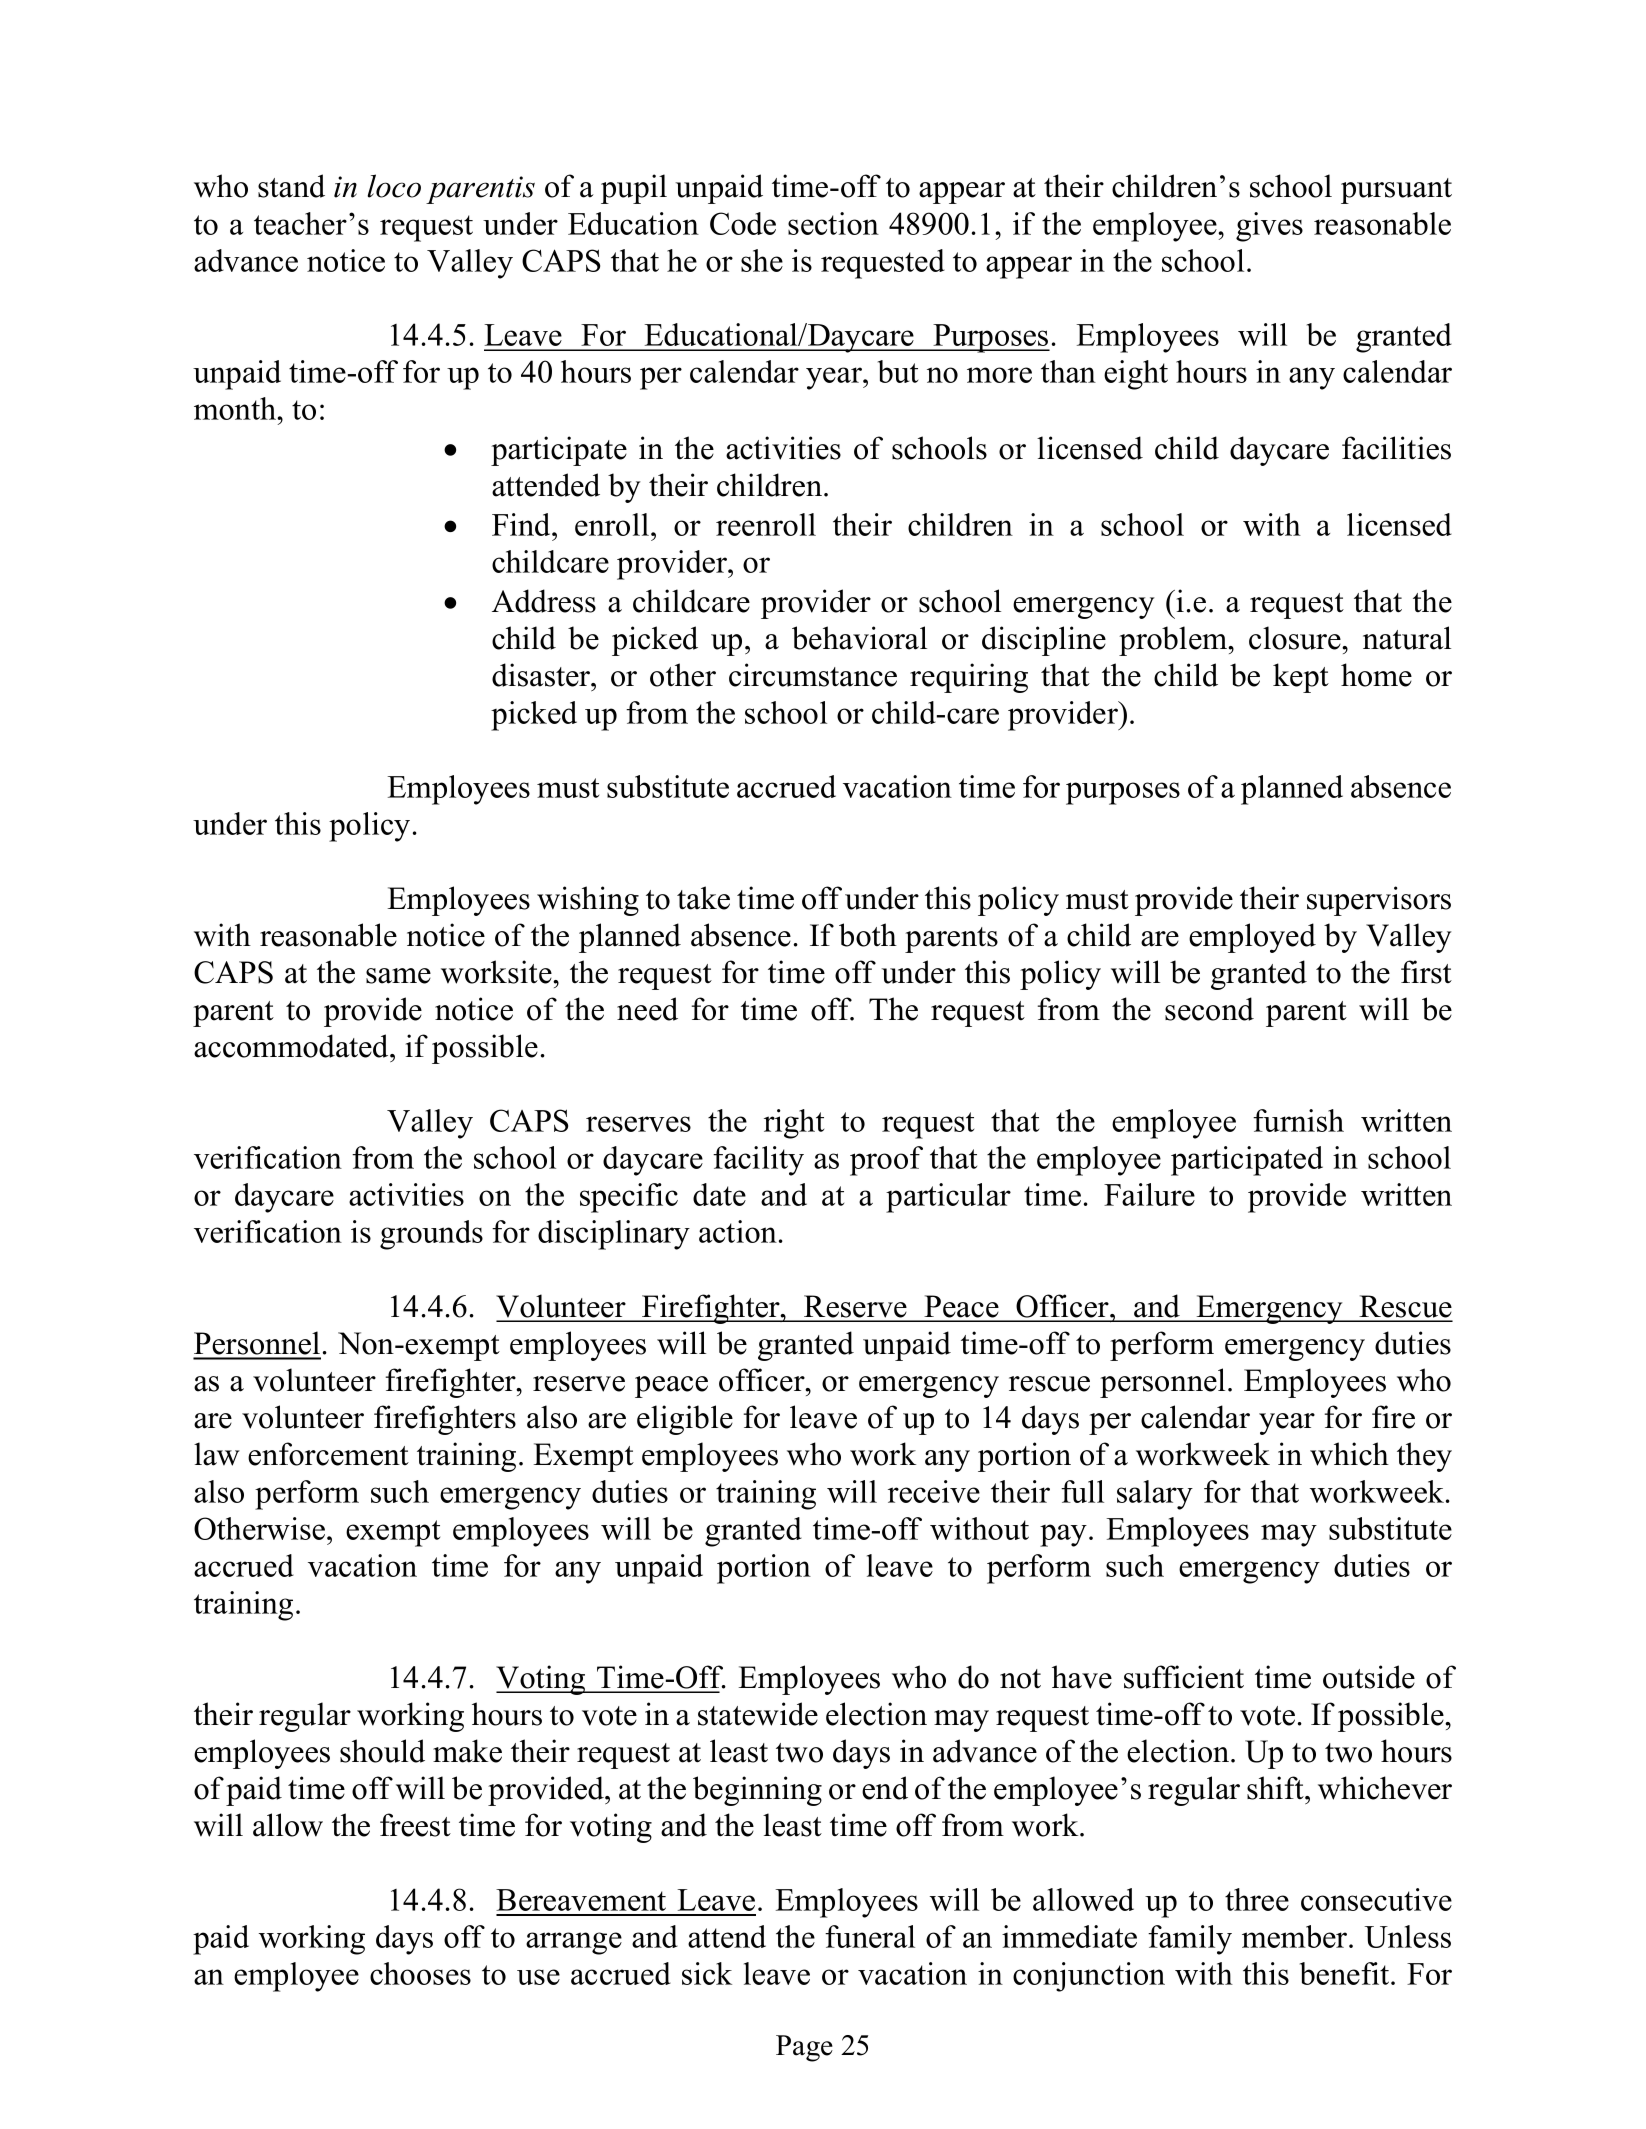  Describe the element at coordinates (394, 186) in the screenshot. I see `loco` at that location.
